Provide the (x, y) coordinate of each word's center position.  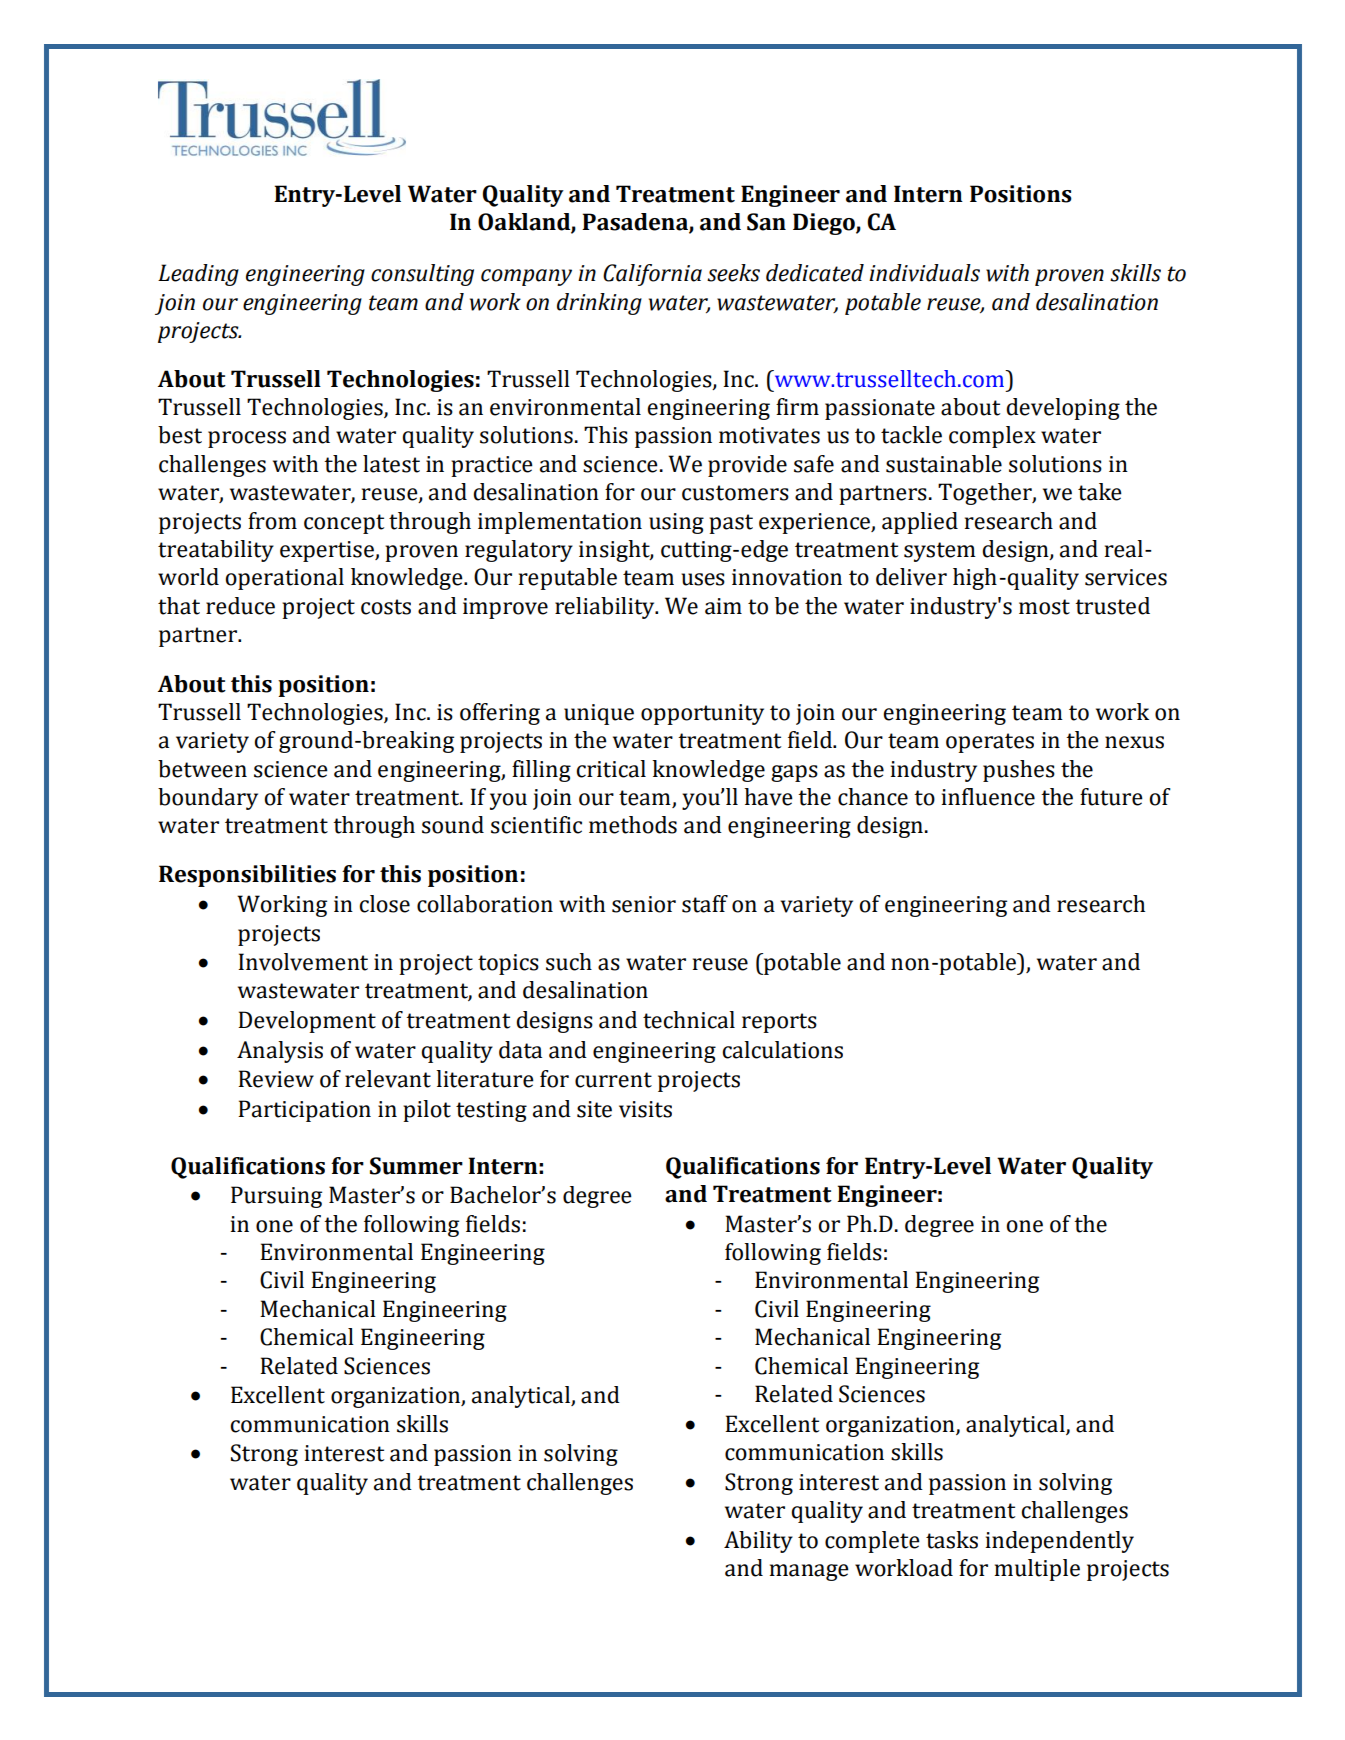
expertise (328, 551)
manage (809, 1572)
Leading (198, 275)
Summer (416, 1166)
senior (644, 904)
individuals (924, 273)
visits (645, 1109)
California (652, 275)
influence (988, 797)
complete (872, 1542)
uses (703, 579)
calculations (782, 1050)
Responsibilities (247, 876)
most (1044, 607)
